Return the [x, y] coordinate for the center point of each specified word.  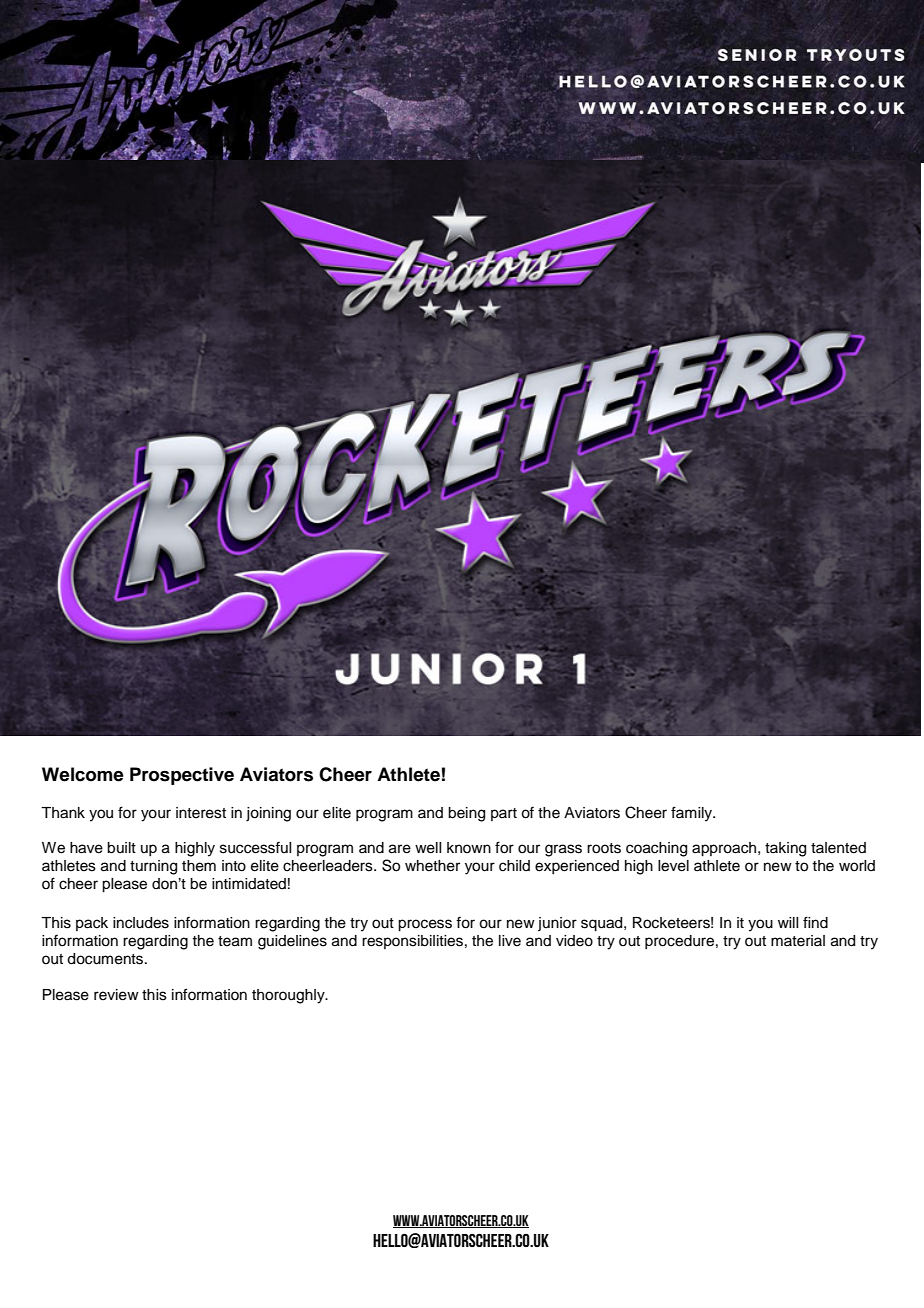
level [673, 866]
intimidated [249, 884]
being [466, 814]
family [693, 814]
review [116, 995]
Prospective [182, 776]
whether [432, 866]
